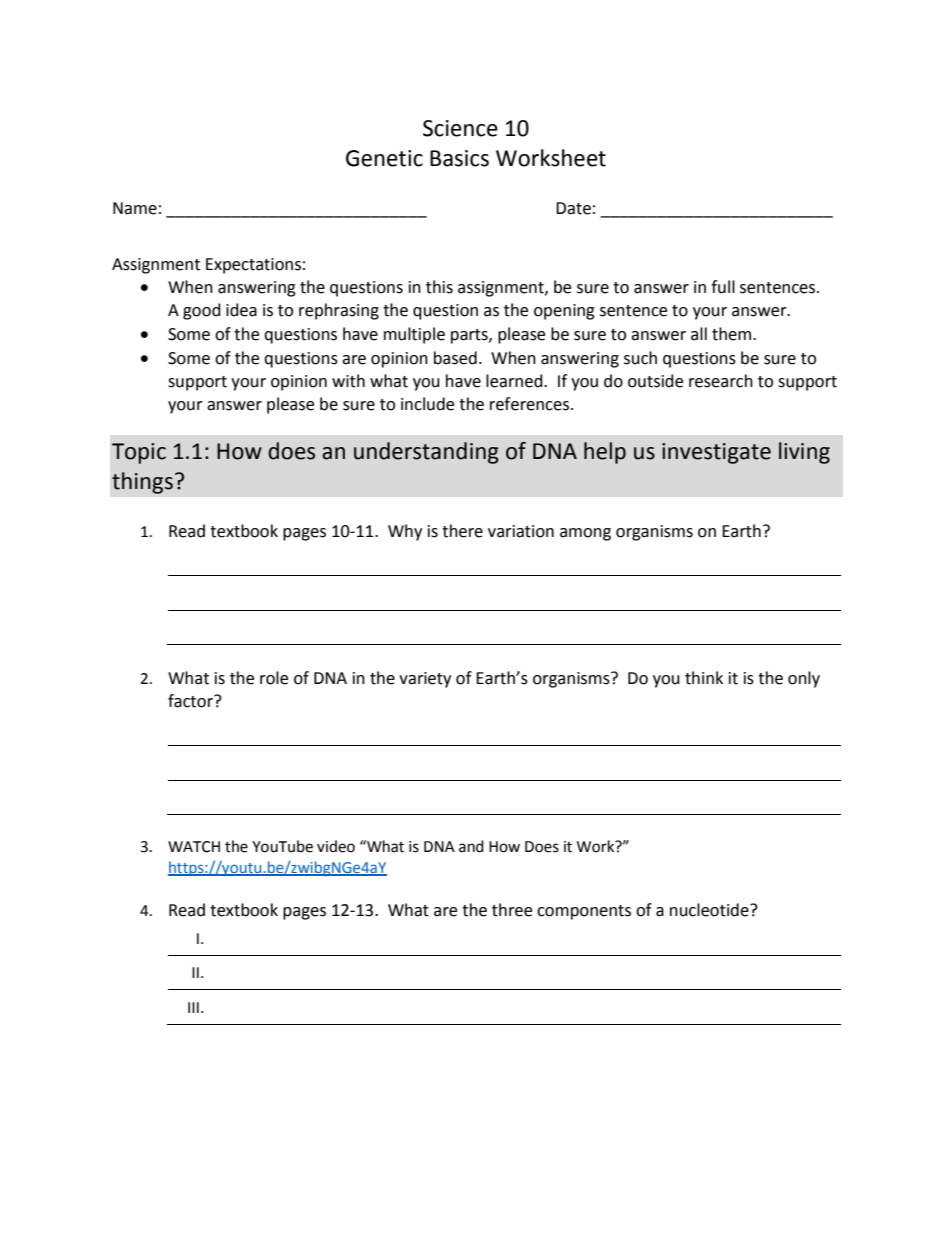  Describe the element at coordinates (191, 701) in the screenshot. I see `factor` at that location.
